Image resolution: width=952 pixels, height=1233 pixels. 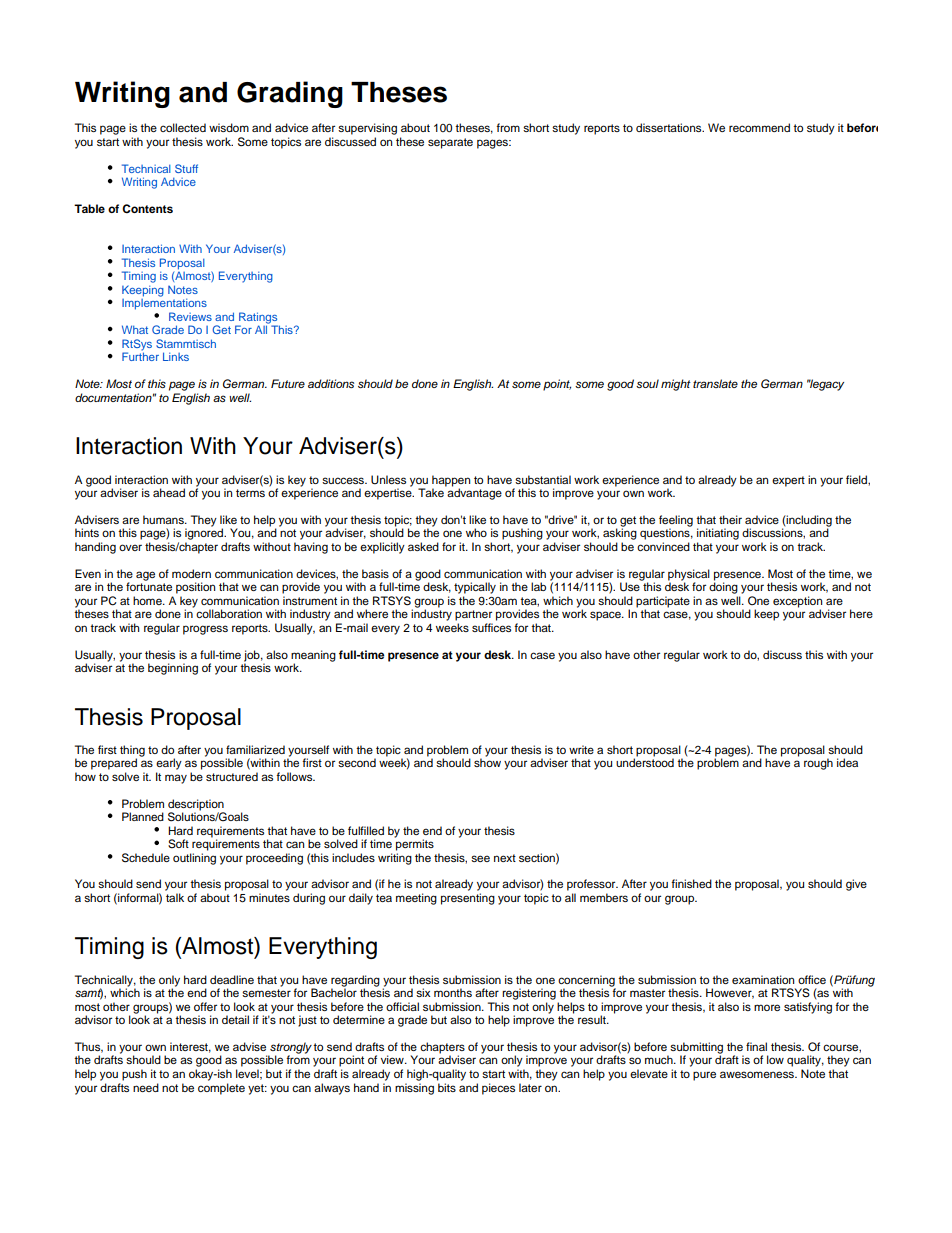 What do you see at coordinates (759, 127) in the image?
I see `recommend` at bounding box center [759, 127].
